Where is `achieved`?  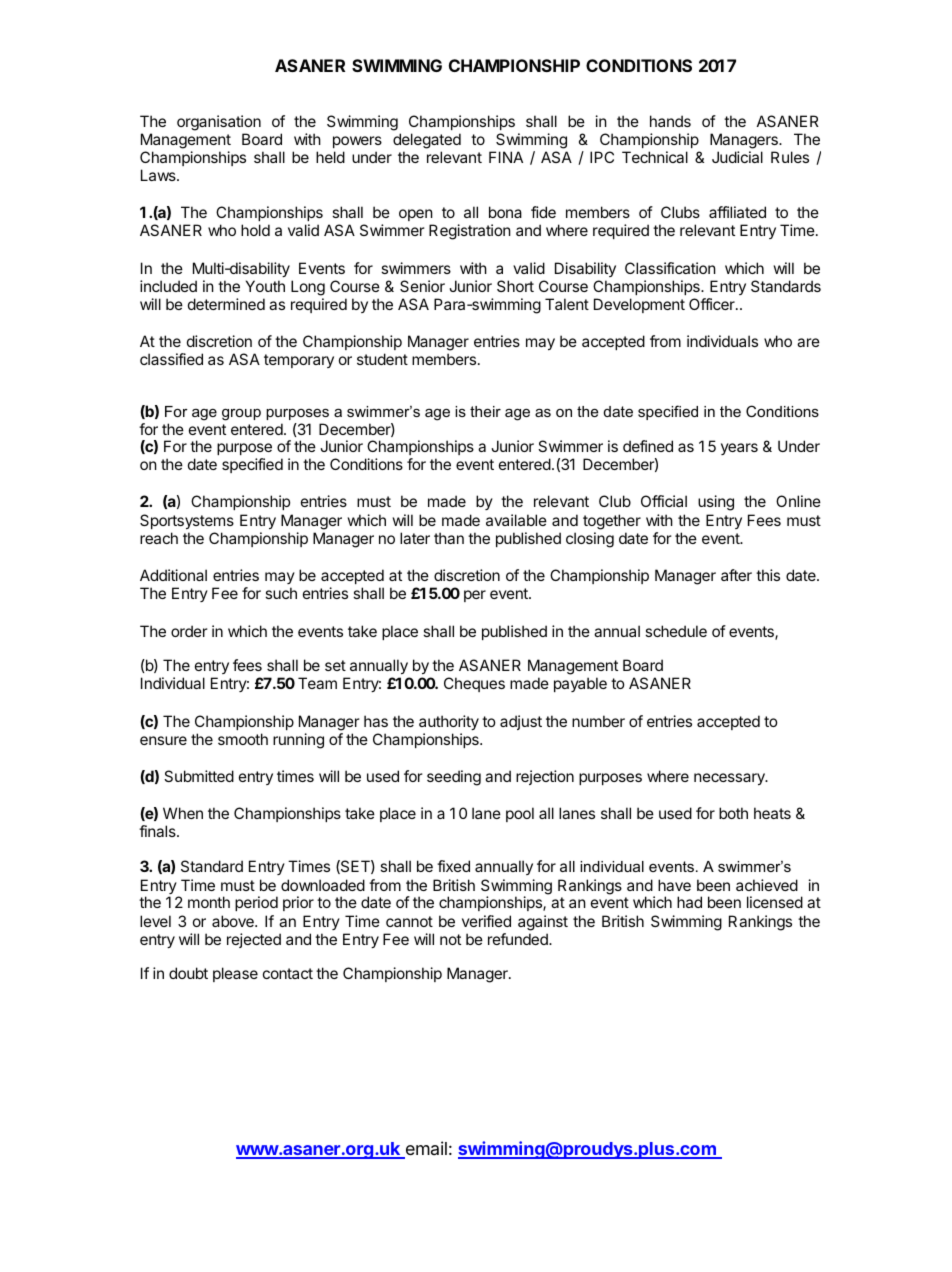 achieved is located at coordinates (767, 885).
